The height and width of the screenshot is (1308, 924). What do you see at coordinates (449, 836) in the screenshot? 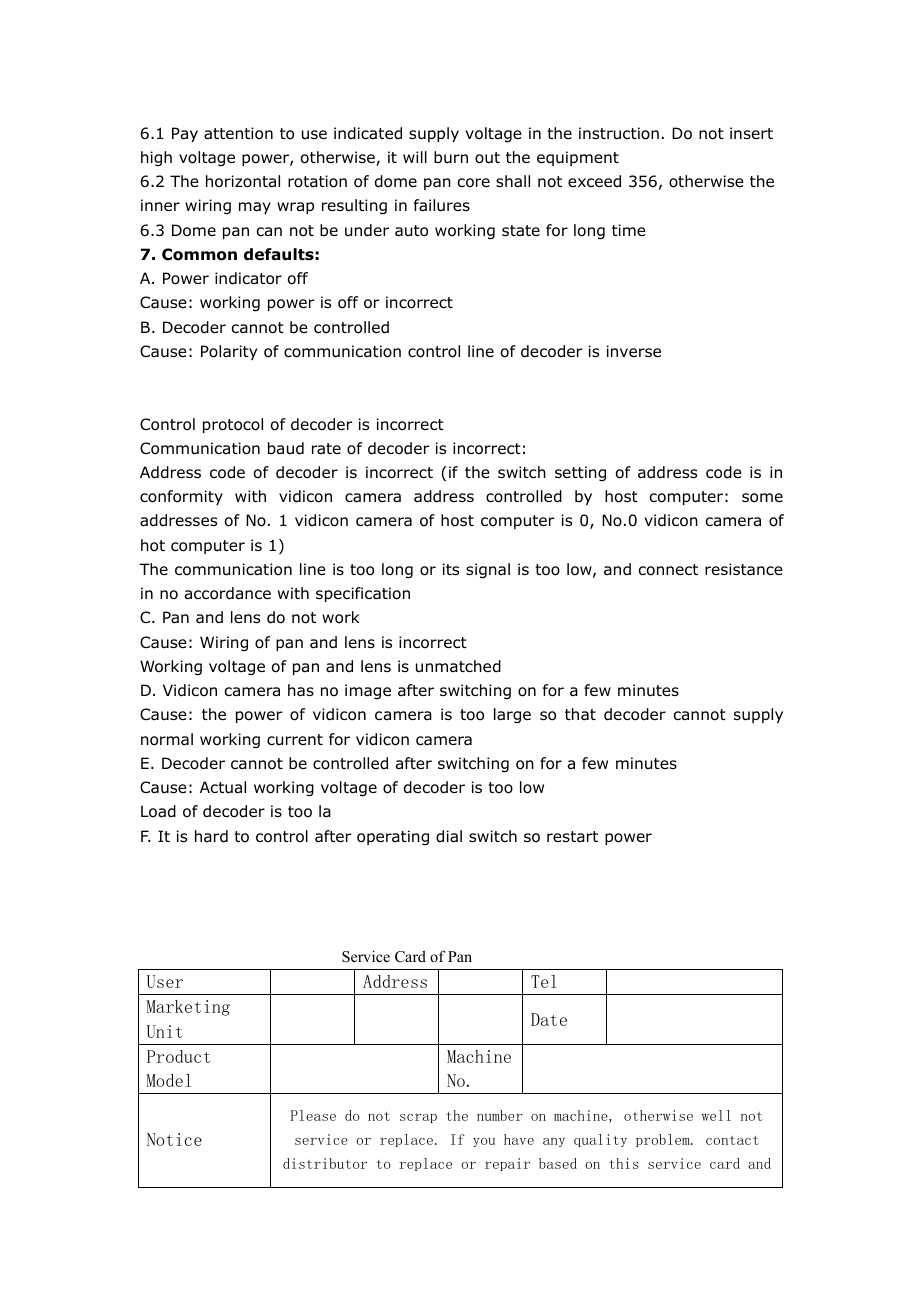
I see `dial` at bounding box center [449, 836].
